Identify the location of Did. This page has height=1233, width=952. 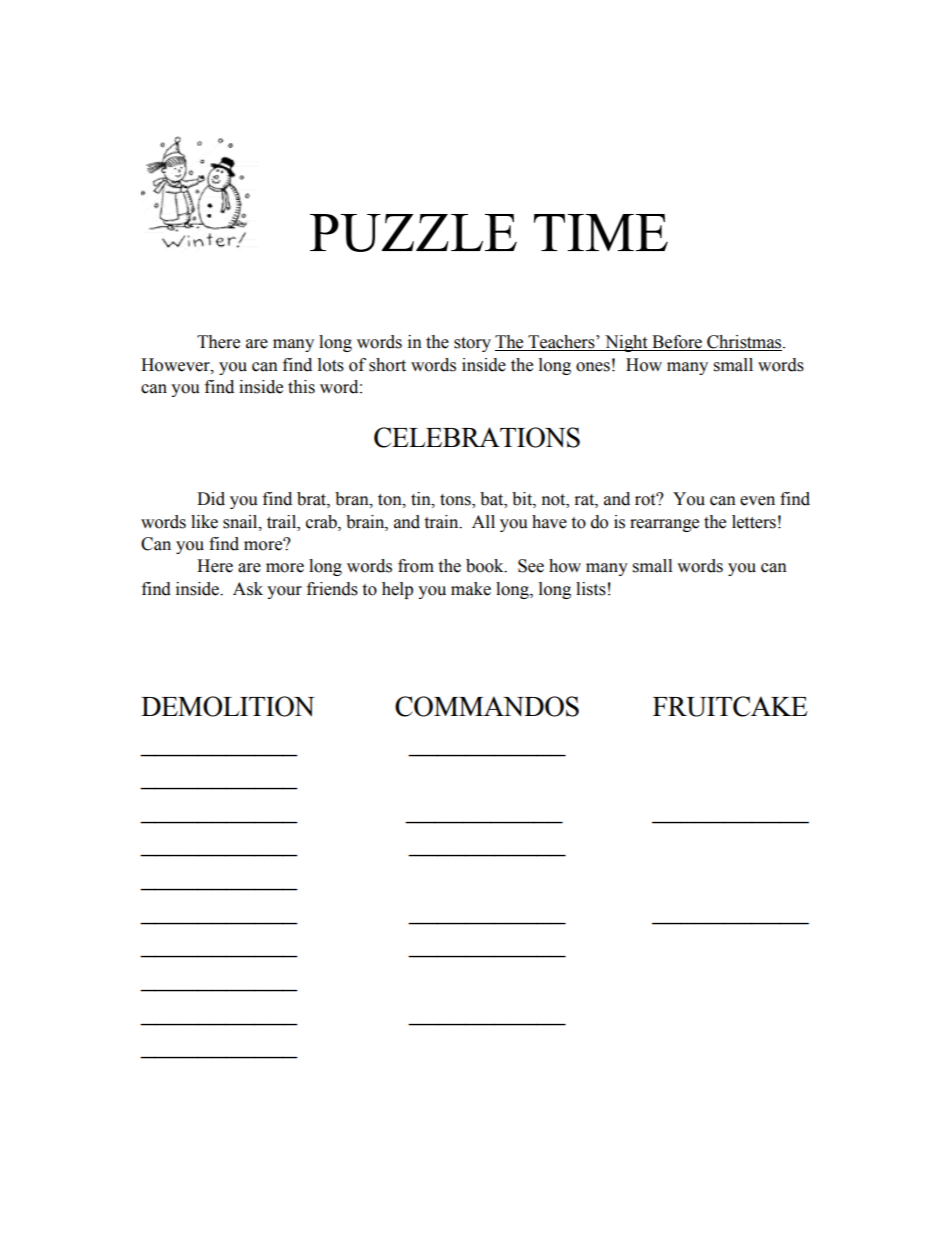
(211, 499).
